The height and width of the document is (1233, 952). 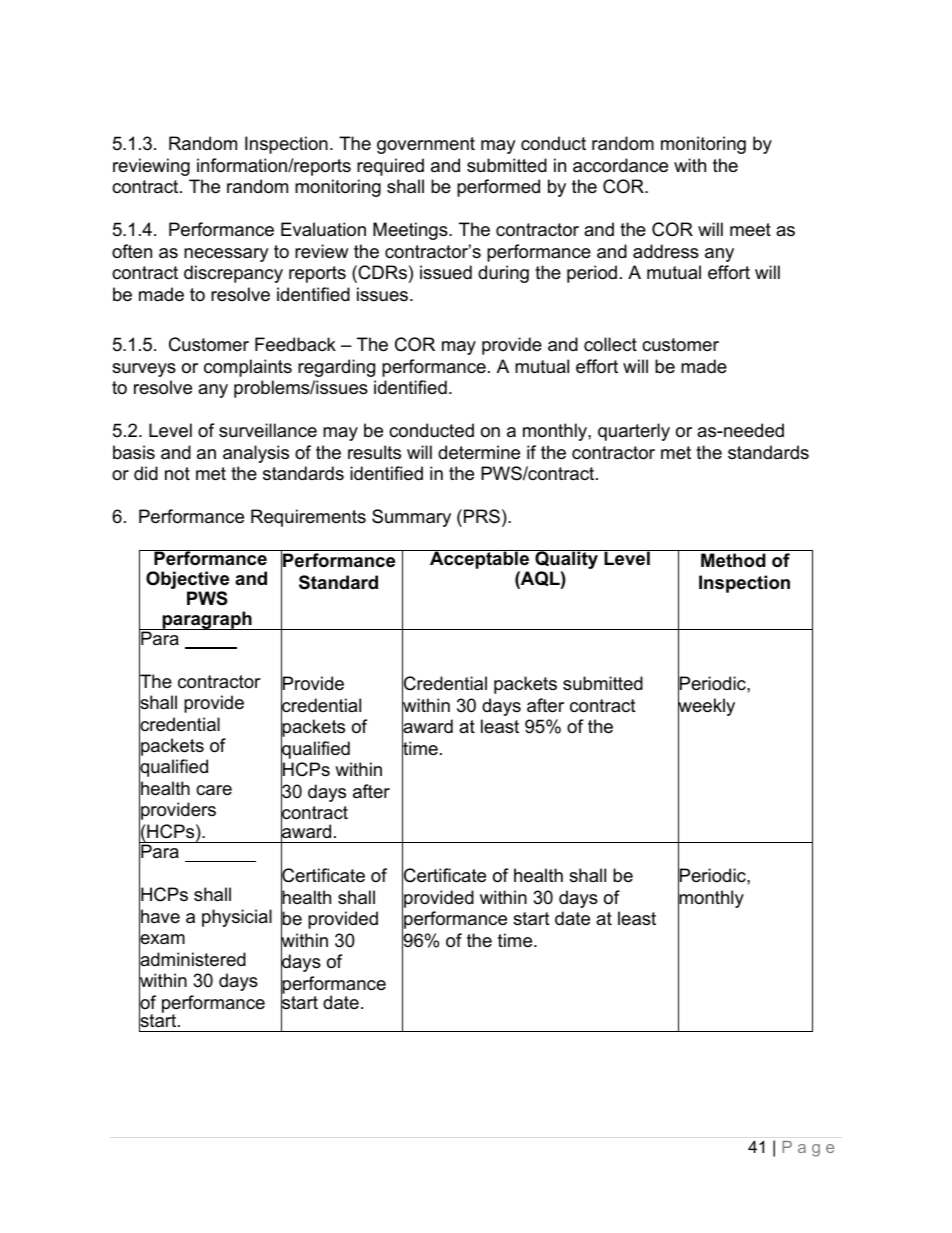 What do you see at coordinates (226, 255) in the document?
I see `necessary` at bounding box center [226, 255].
